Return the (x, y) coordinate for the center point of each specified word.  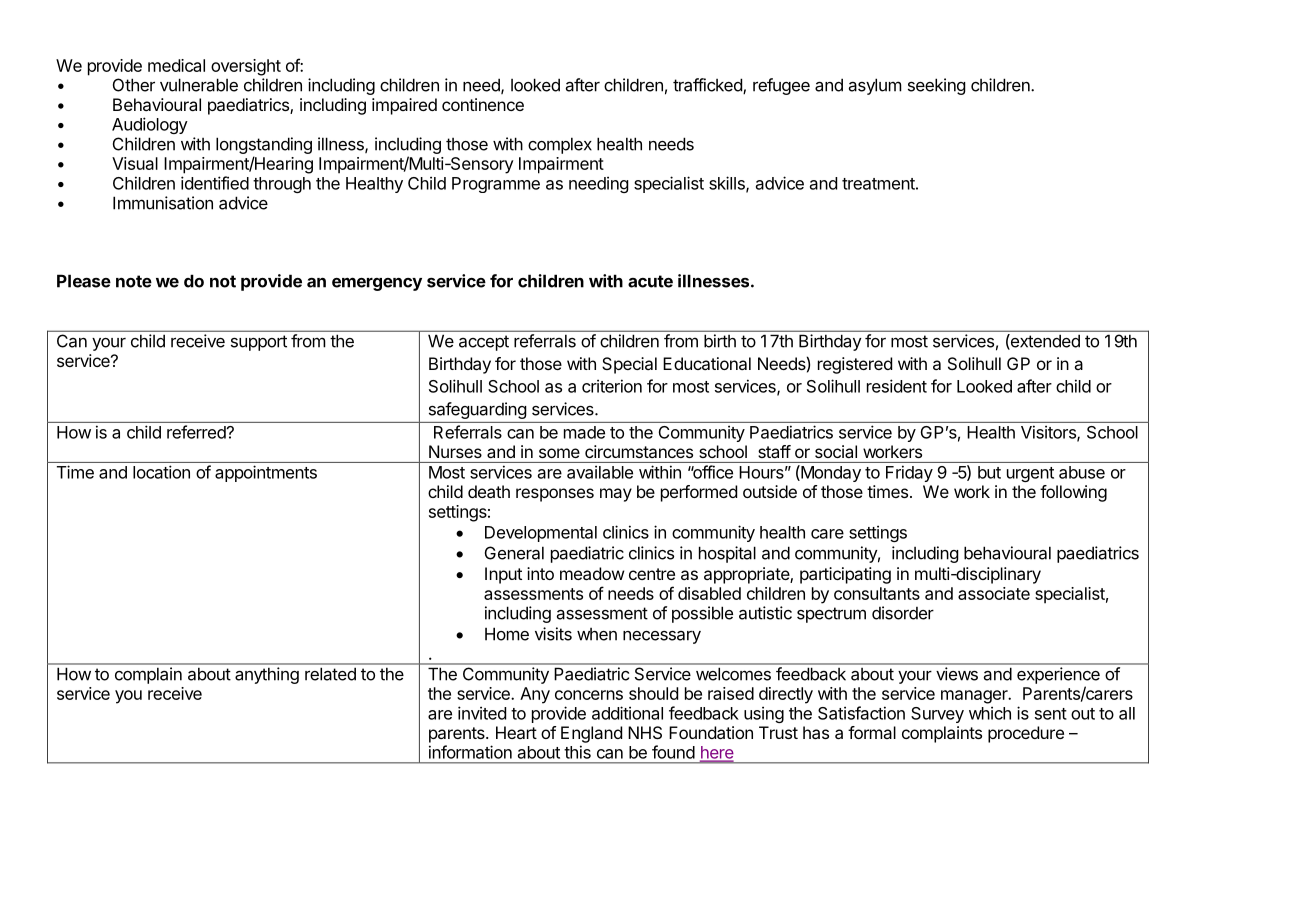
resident (897, 386)
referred (197, 432)
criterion (612, 386)
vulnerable (199, 85)
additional (627, 713)
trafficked (708, 86)
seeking (937, 86)
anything (267, 675)
